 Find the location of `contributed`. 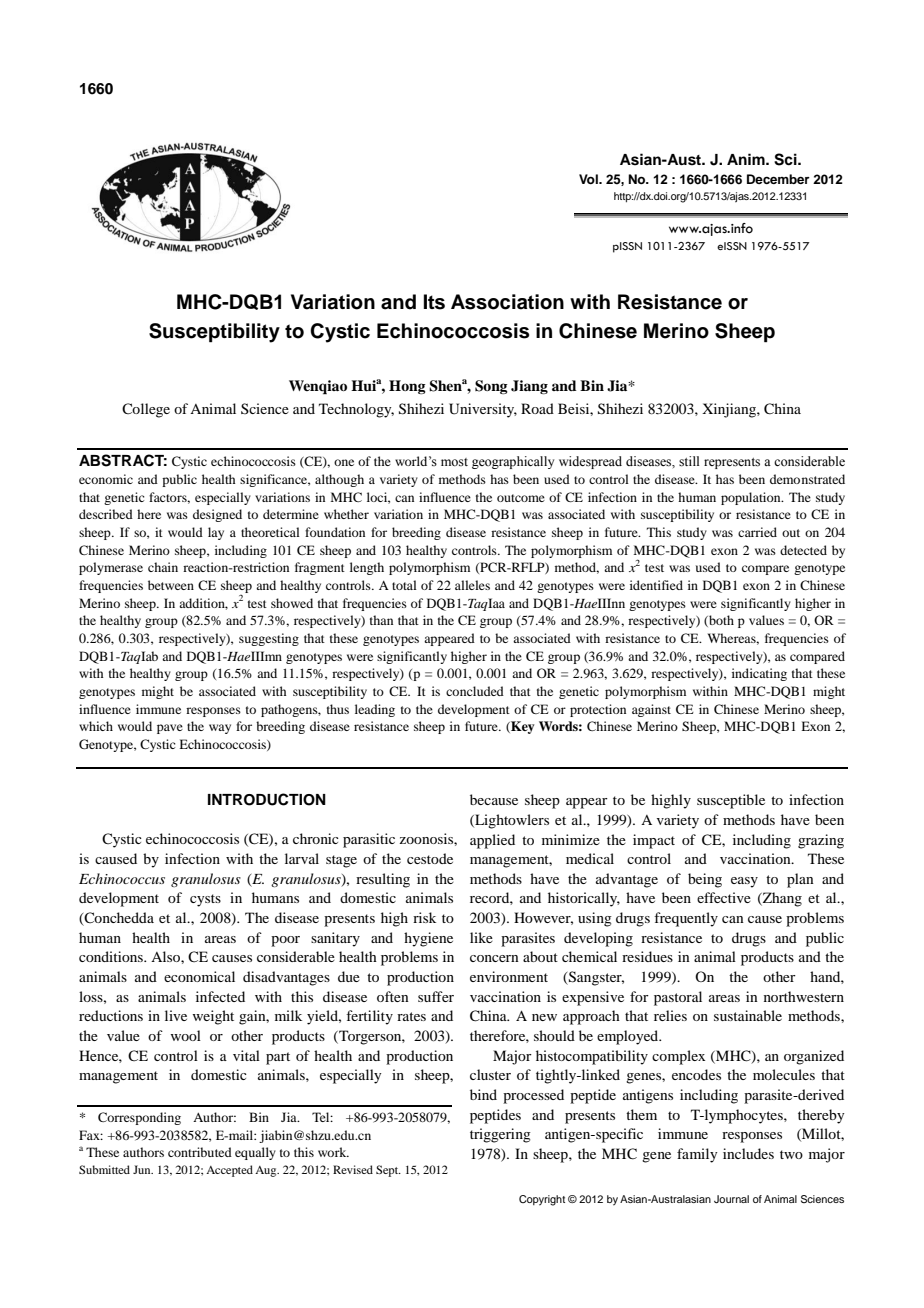

contributed is located at coordinates (200, 1152).
